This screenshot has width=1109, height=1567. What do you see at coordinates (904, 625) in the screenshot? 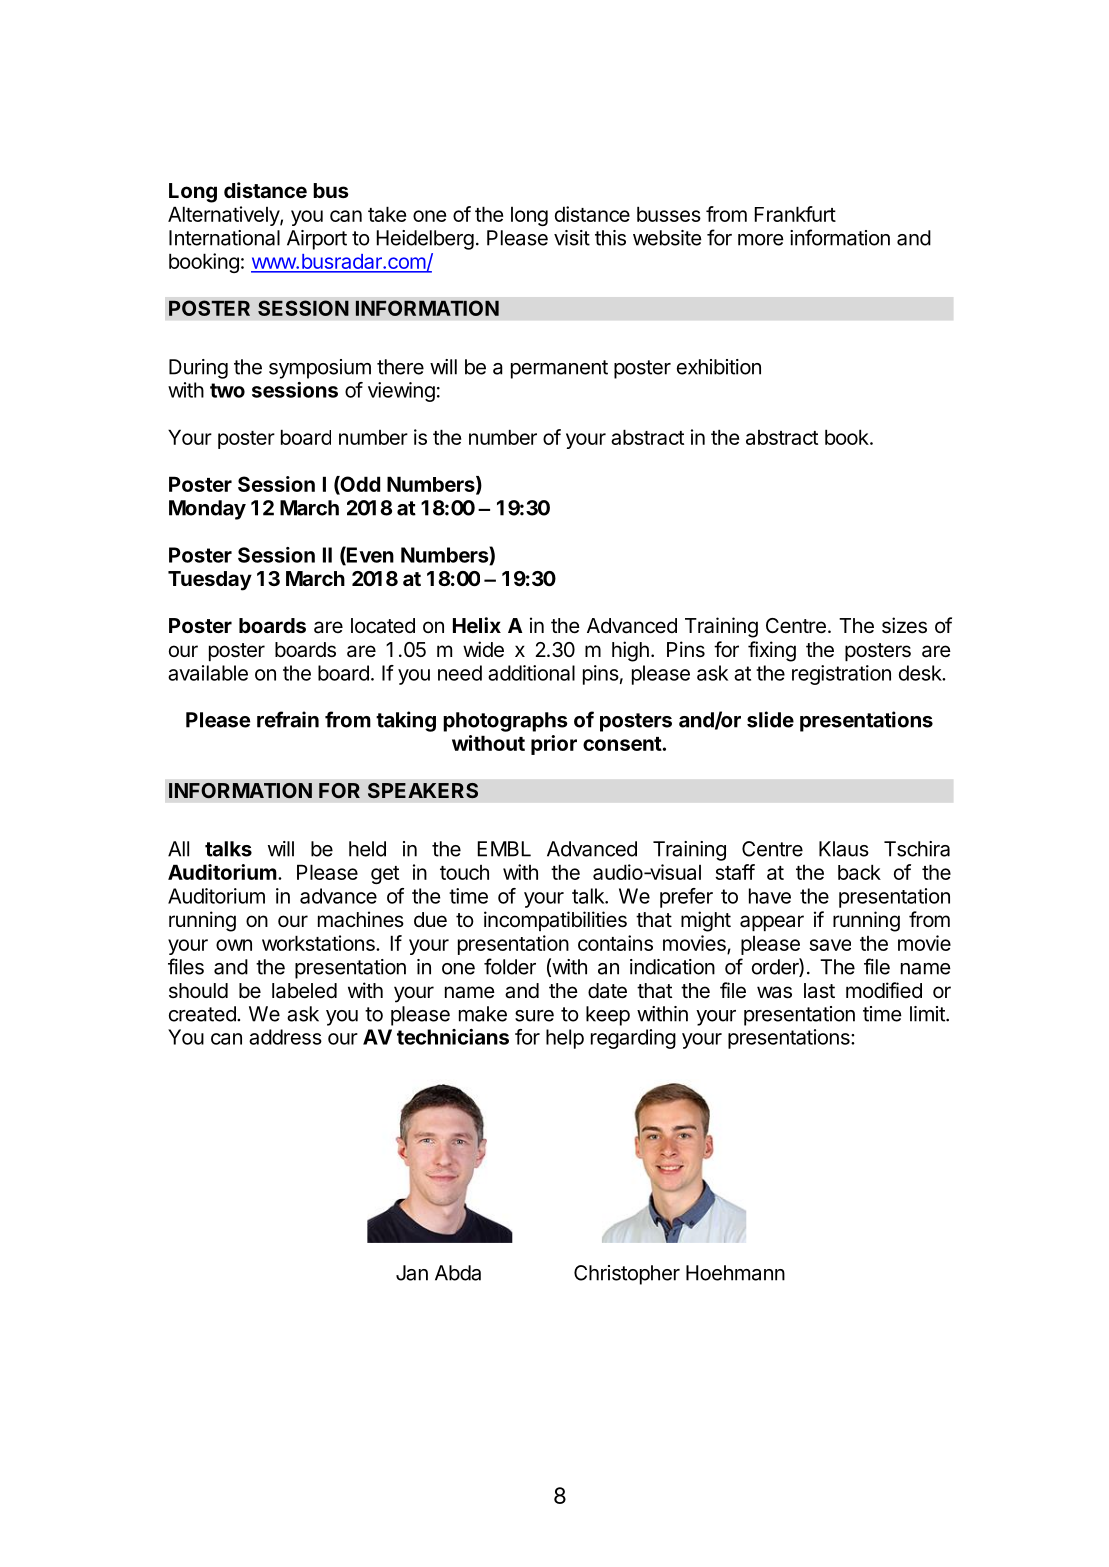
I see `sizes` at bounding box center [904, 625].
